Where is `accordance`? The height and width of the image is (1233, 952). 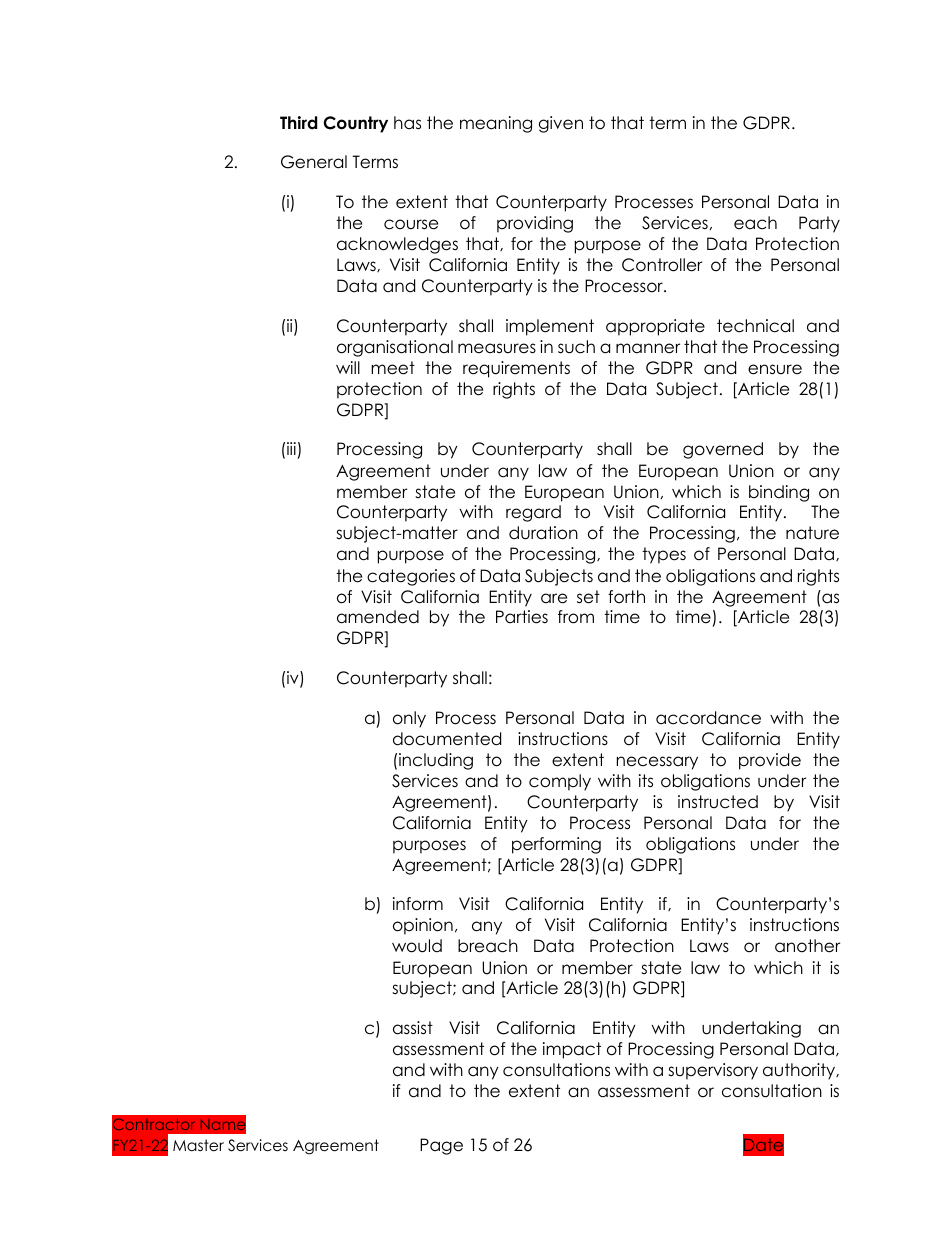 accordance is located at coordinates (708, 718).
